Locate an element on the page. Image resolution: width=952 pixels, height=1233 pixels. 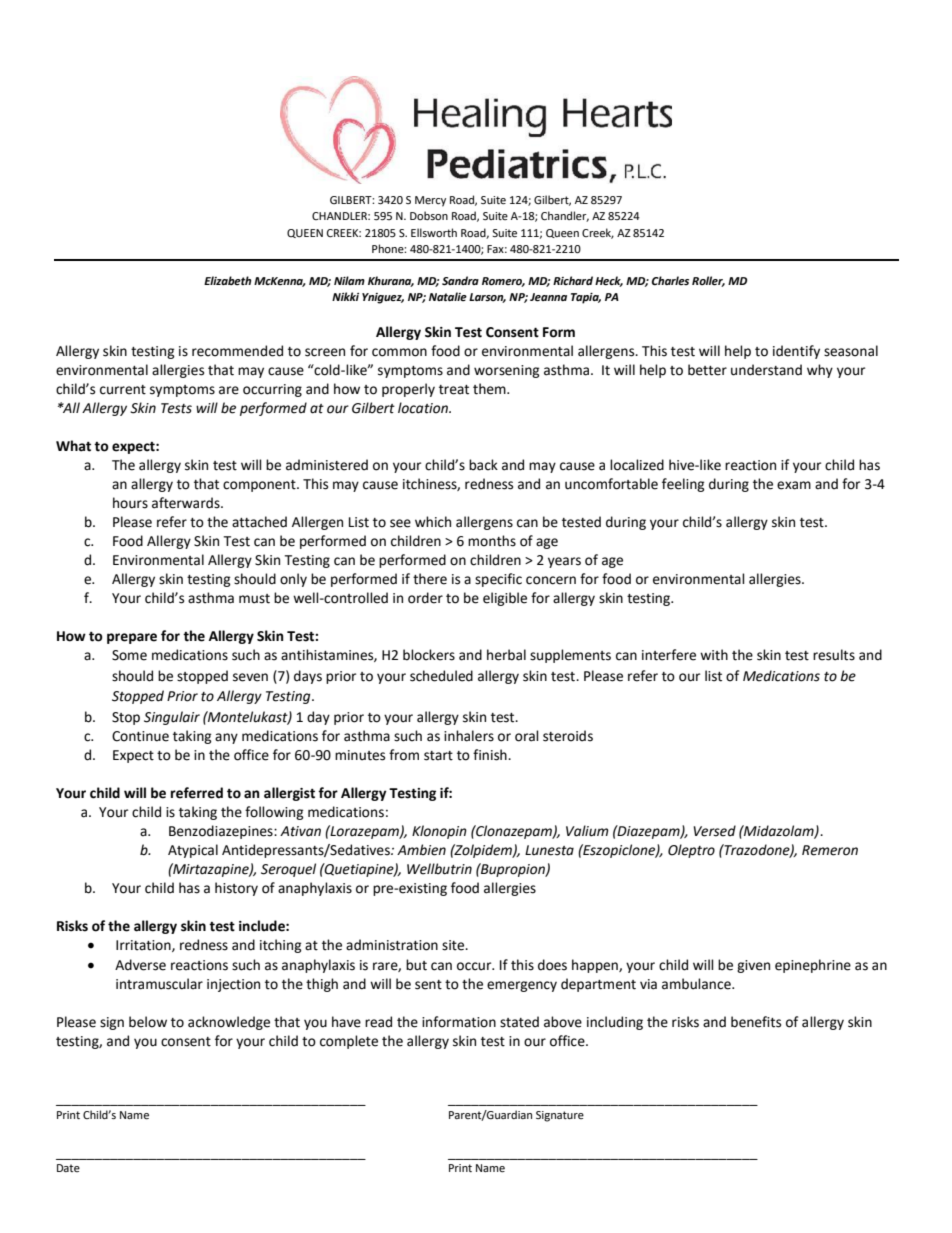
Elizabeth is located at coordinates (228, 280).
